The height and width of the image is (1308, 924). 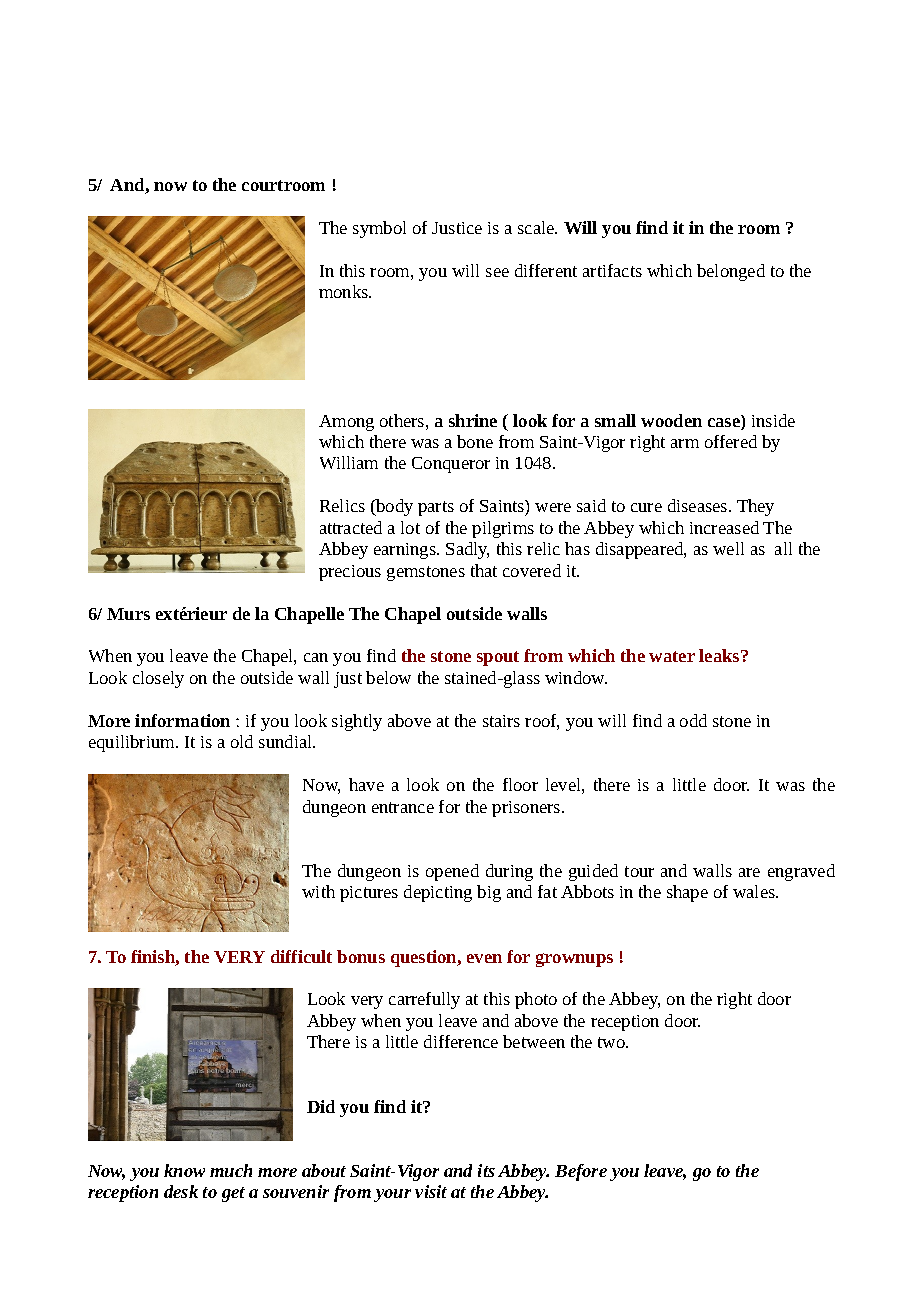 I want to click on information, so click(x=182, y=720).
